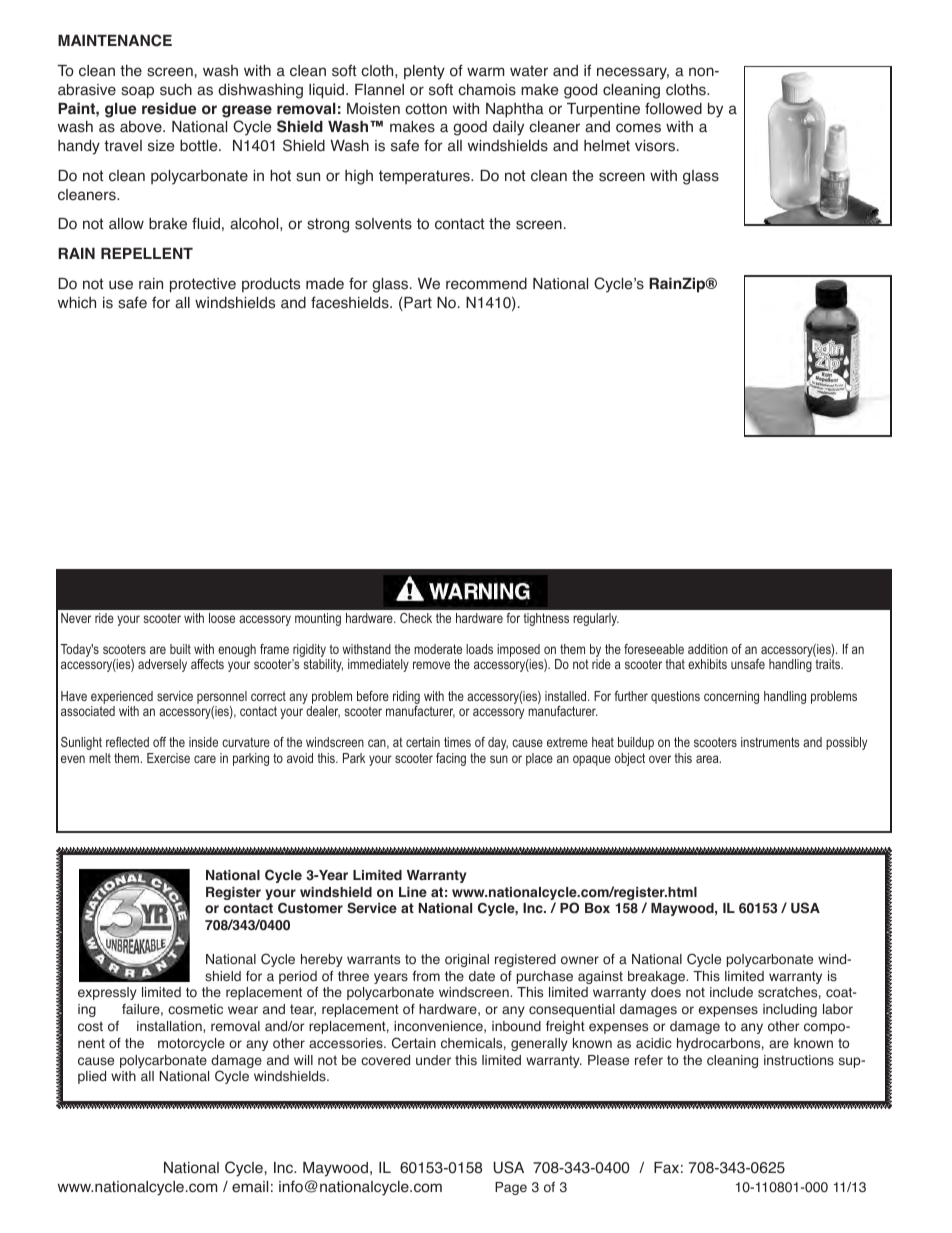 The height and width of the screenshot is (1233, 952). I want to click on visors, so click(656, 146).
